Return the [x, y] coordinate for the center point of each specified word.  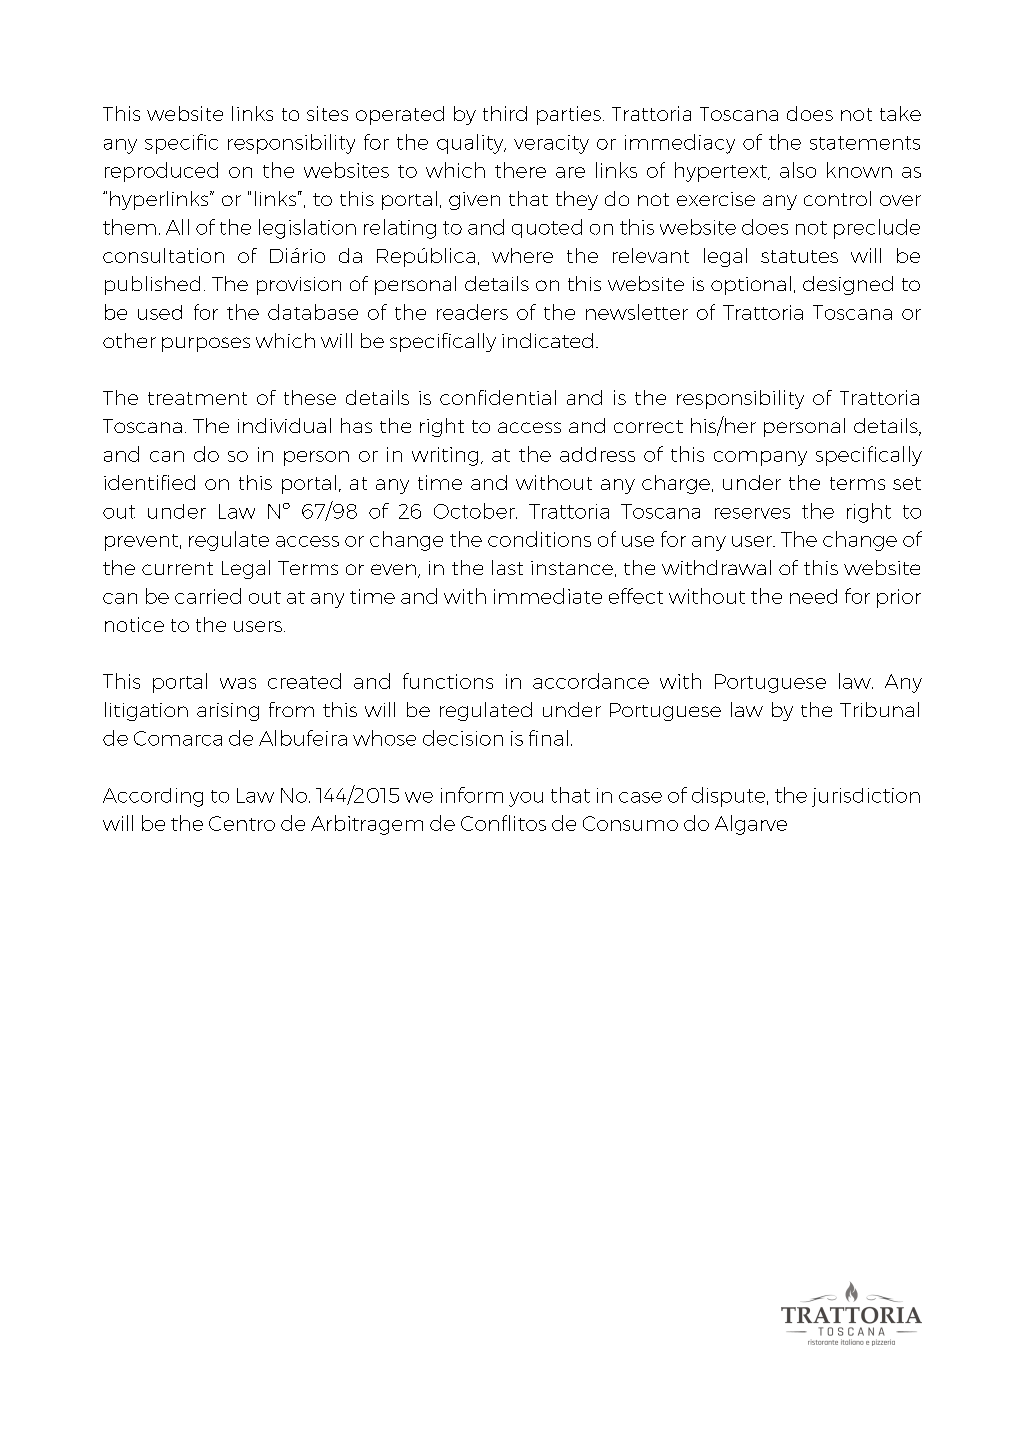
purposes [206, 344]
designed [848, 285]
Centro [242, 823]
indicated [547, 340]
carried [208, 596]
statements [865, 143]
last [507, 567]
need [813, 596]
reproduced [161, 172]
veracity [551, 144]
